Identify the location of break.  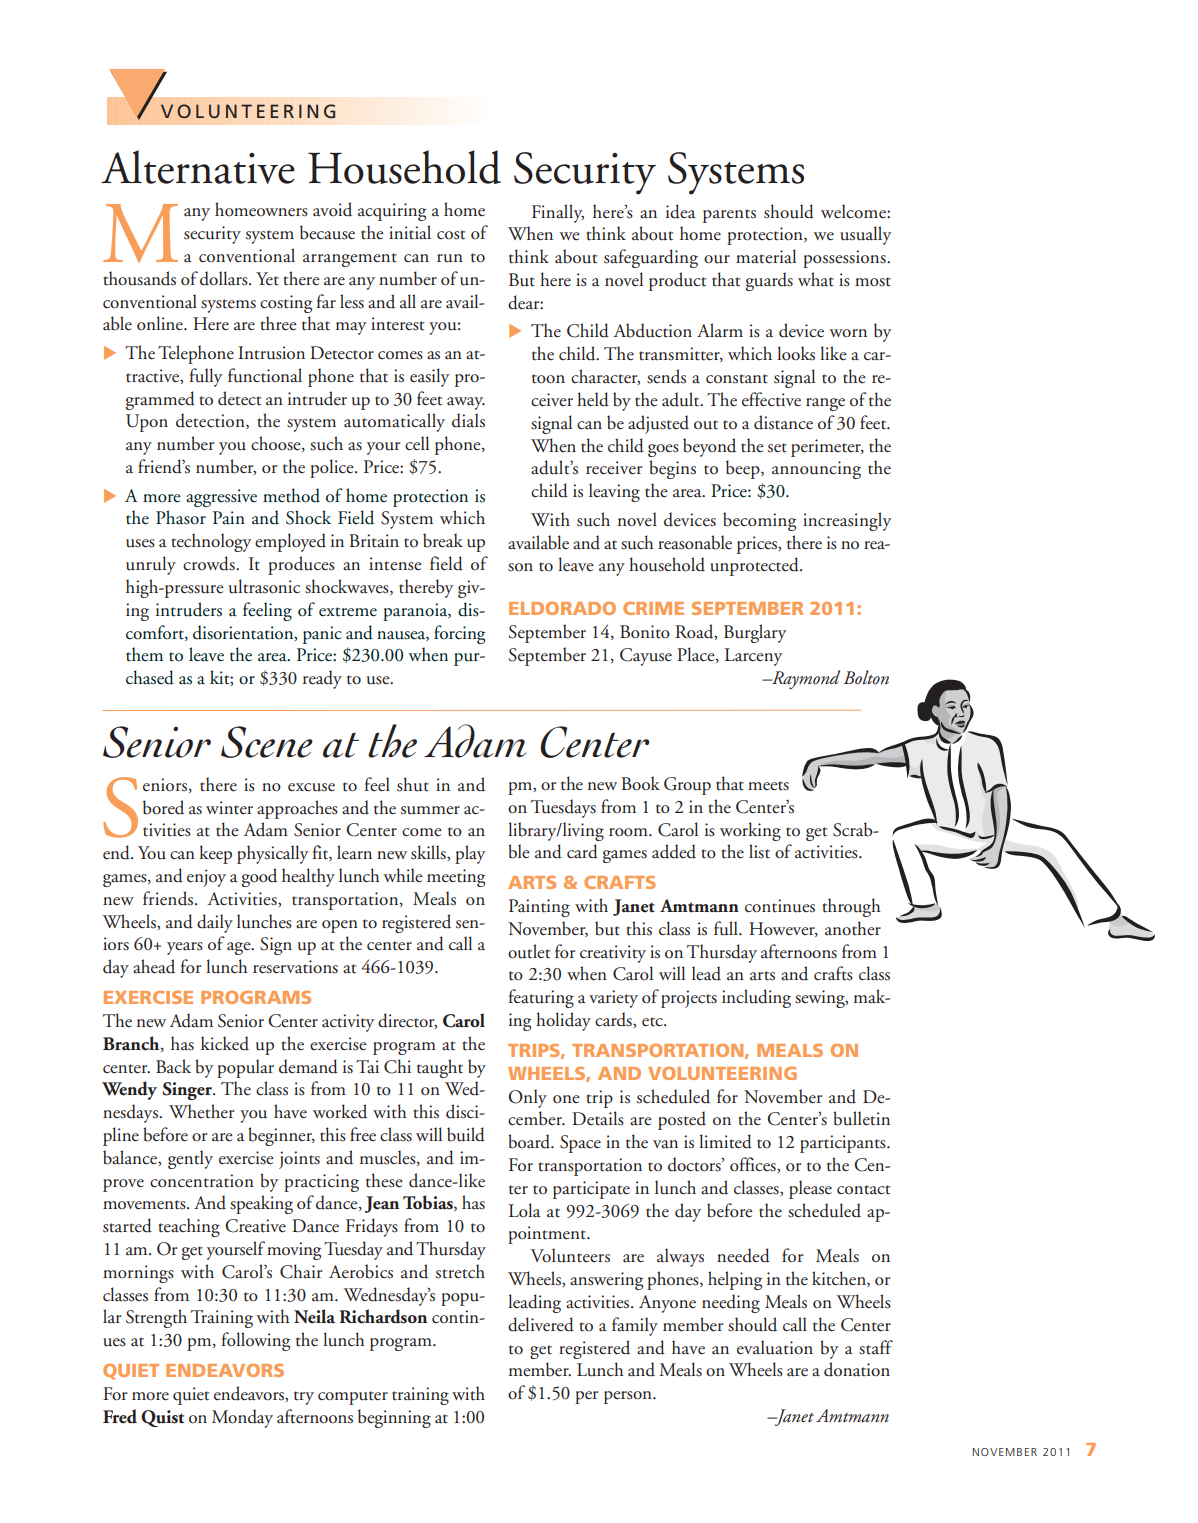
(443, 540).
